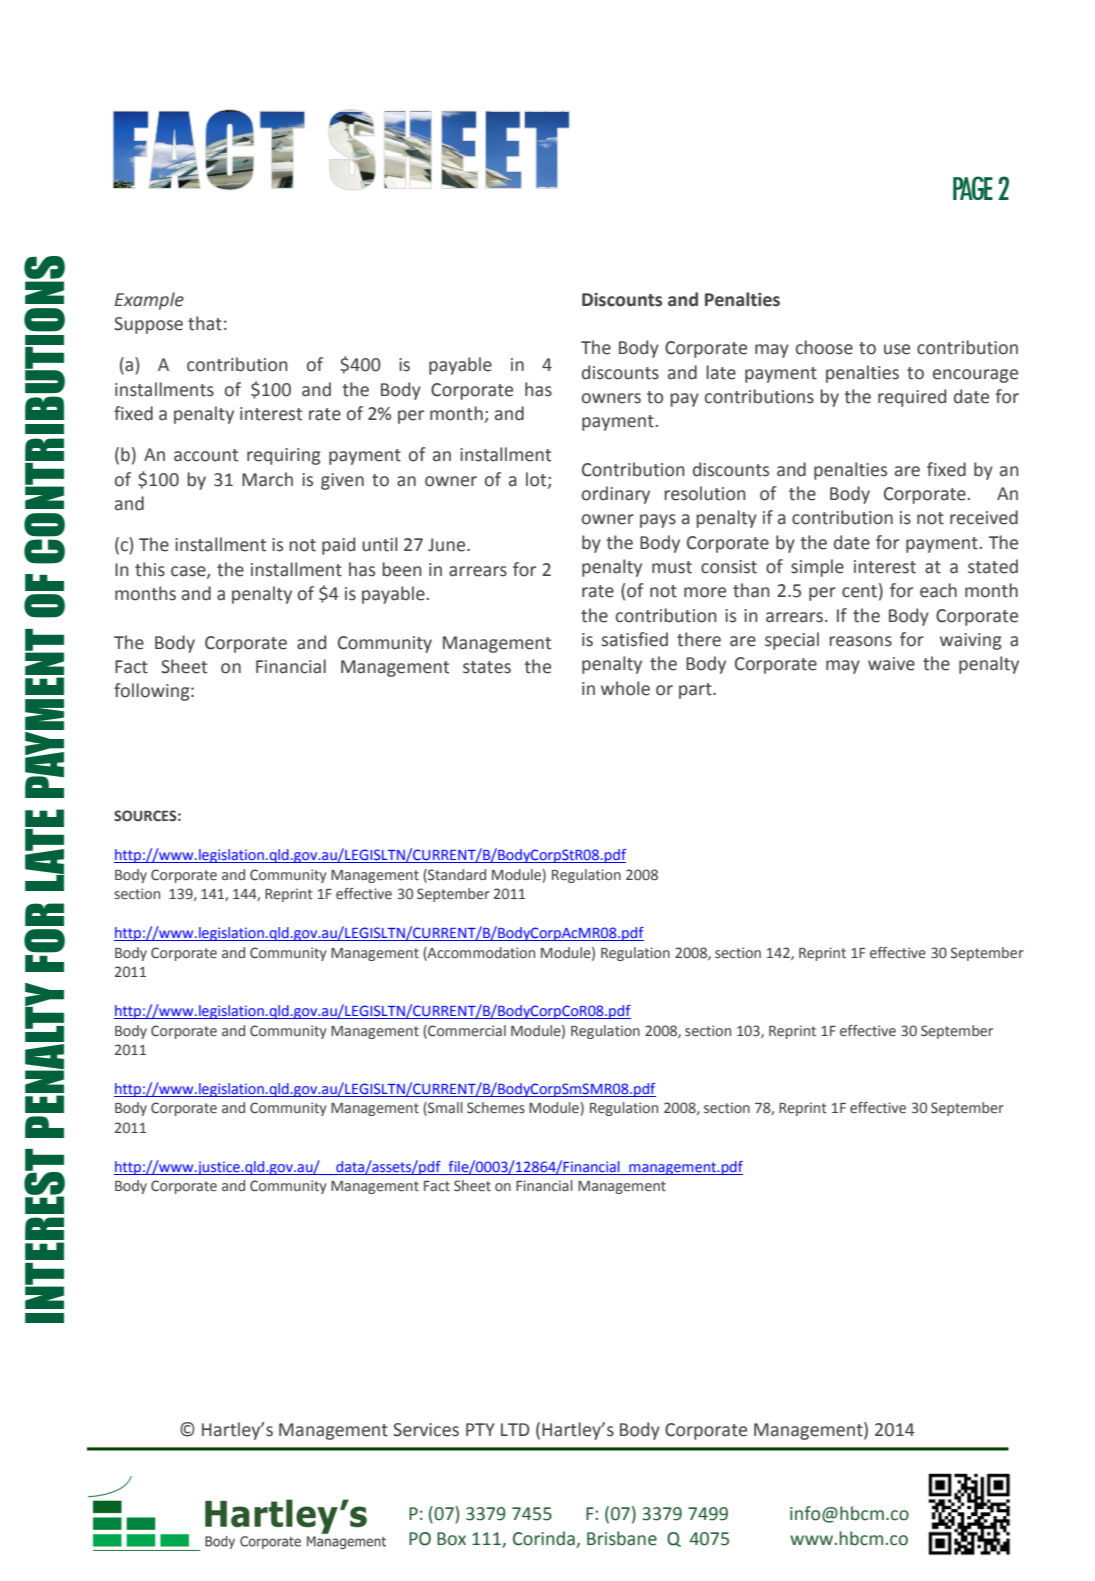 The image size is (1095, 1581). What do you see at coordinates (205, 323) in the document?
I see `that` at bounding box center [205, 323].
